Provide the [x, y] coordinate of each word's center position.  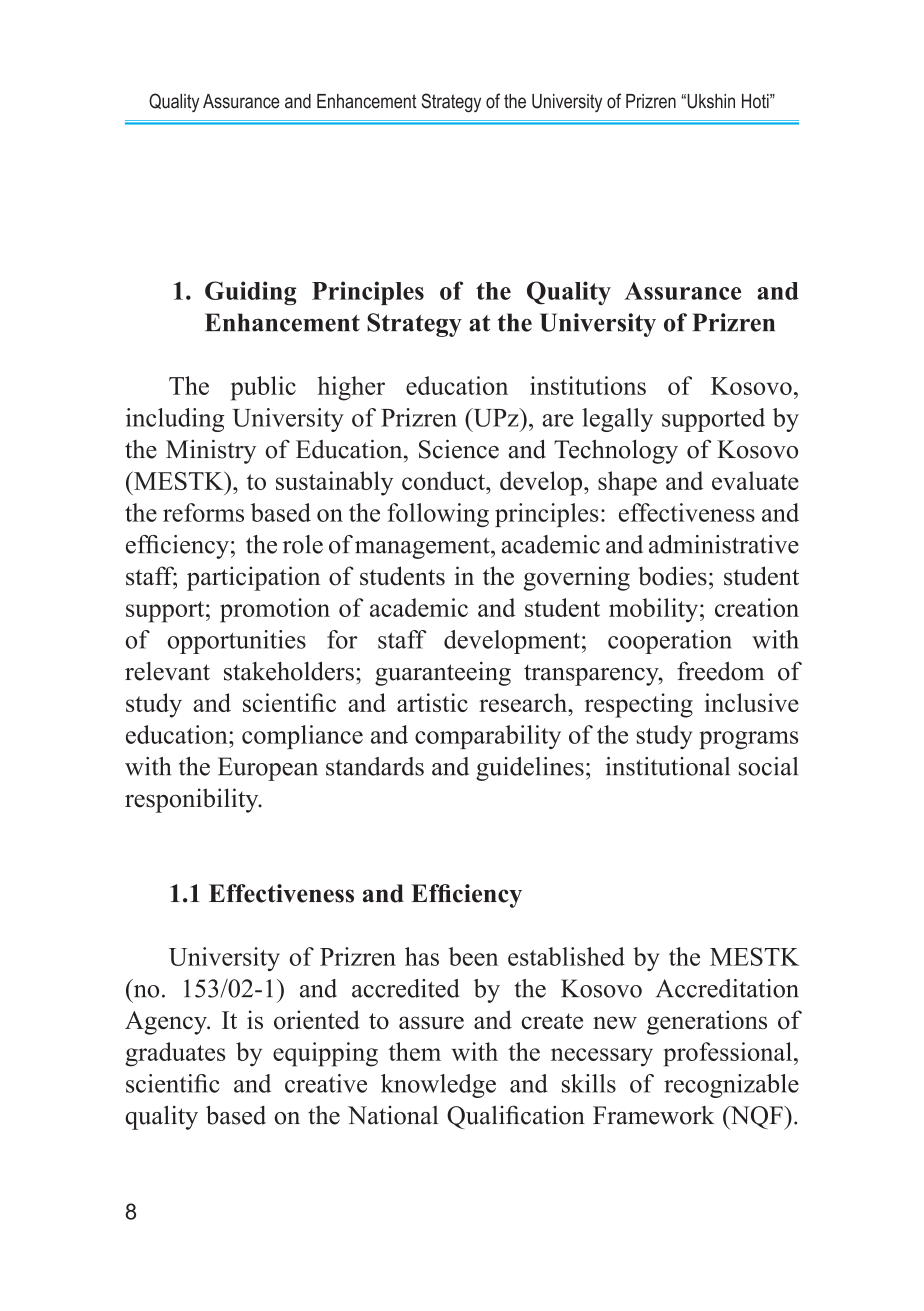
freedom [720, 671]
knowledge [438, 1086]
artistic [432, 702]
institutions [588, 385]
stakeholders [289, 671]
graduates [175, 1054]
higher [351, 388]
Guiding [250, 293]
